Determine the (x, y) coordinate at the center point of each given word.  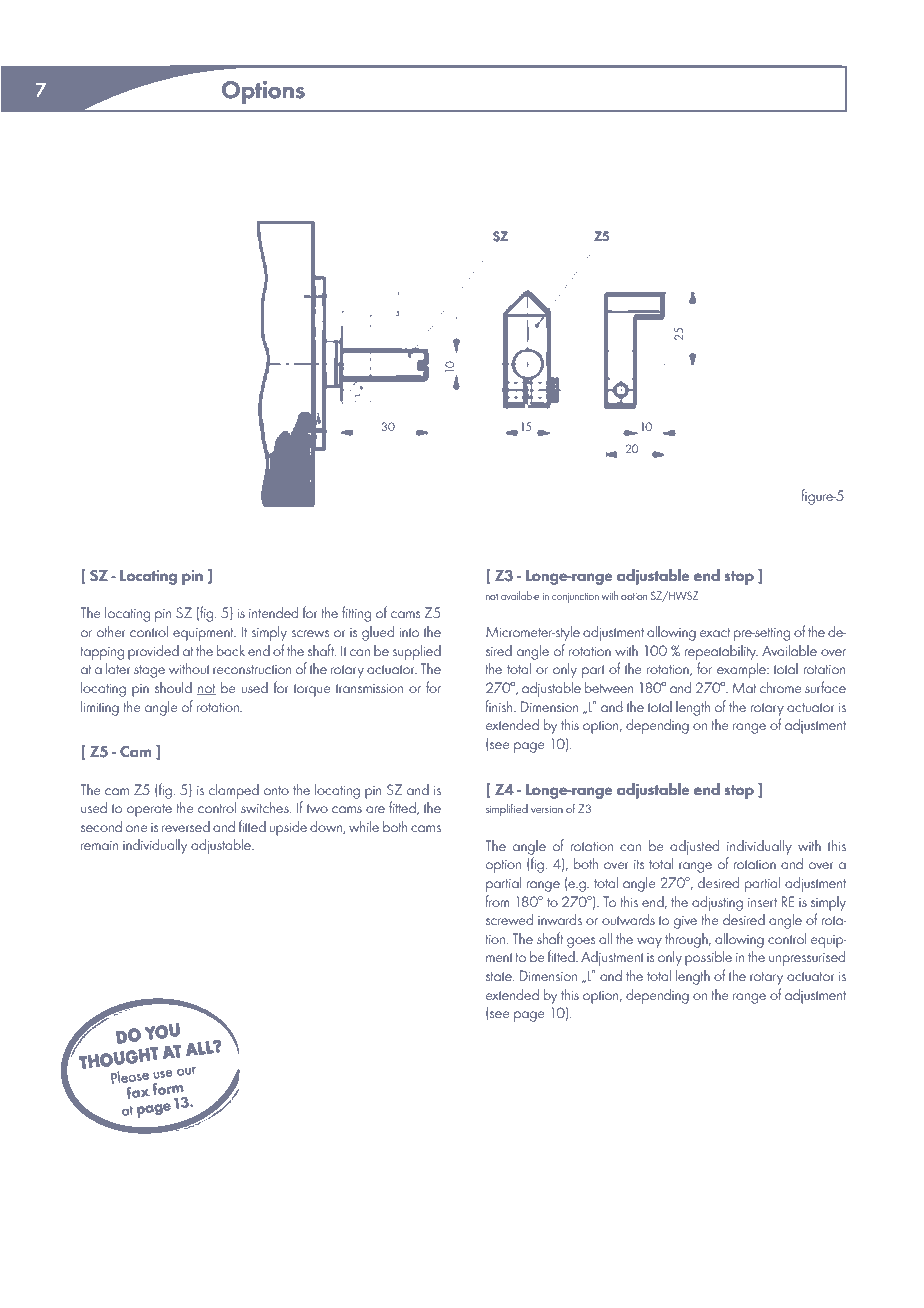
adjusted (694, 847)
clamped (234, 791)
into (409, 632)
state (500, 976)
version (547, 809)
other (111, 631)
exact (715, 632)
